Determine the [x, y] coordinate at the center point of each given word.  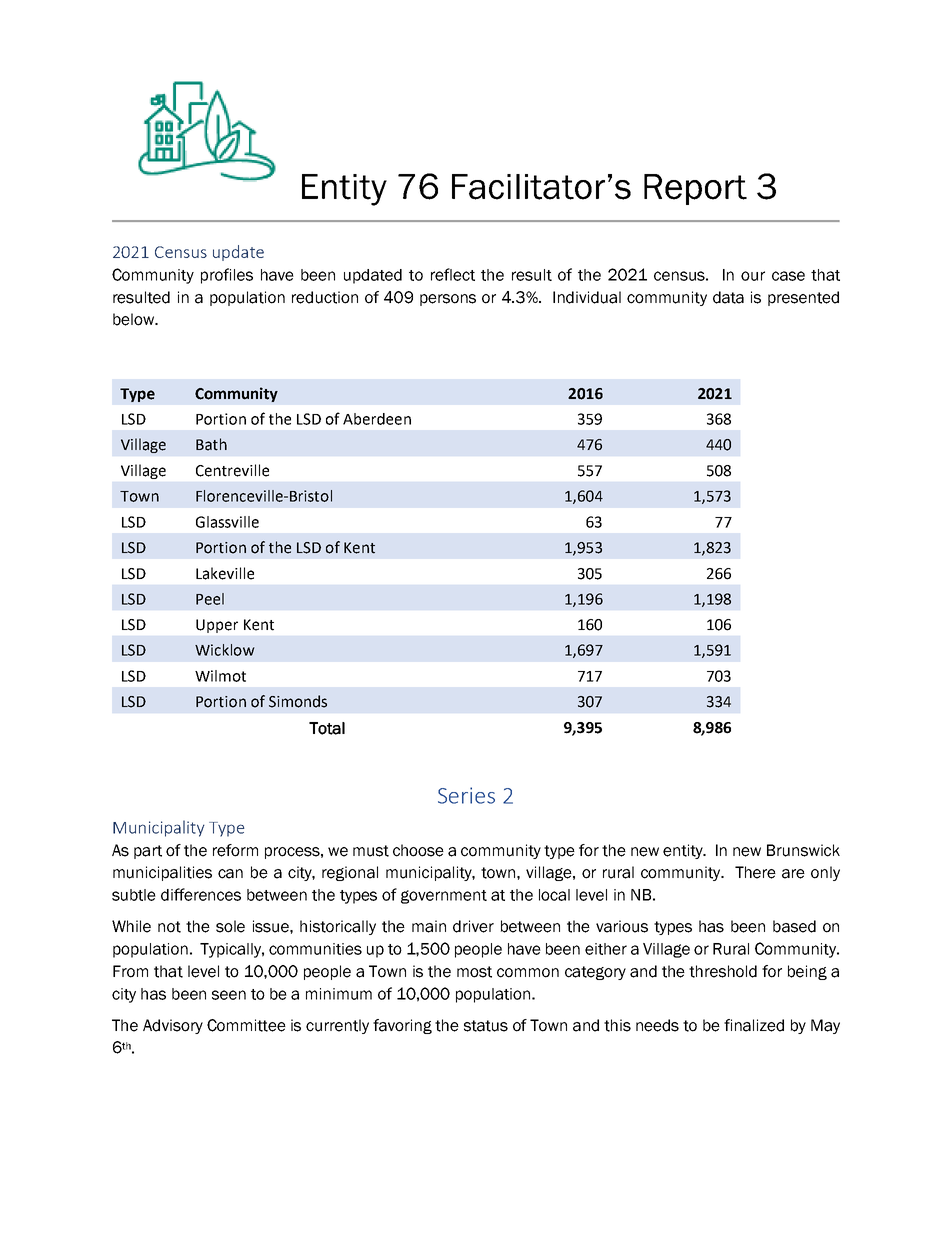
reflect [453, 274]
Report [695, 189]
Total [327, 728]
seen [229, 995]
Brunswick [803, 850]
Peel [210, 599]
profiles [227, 276]
